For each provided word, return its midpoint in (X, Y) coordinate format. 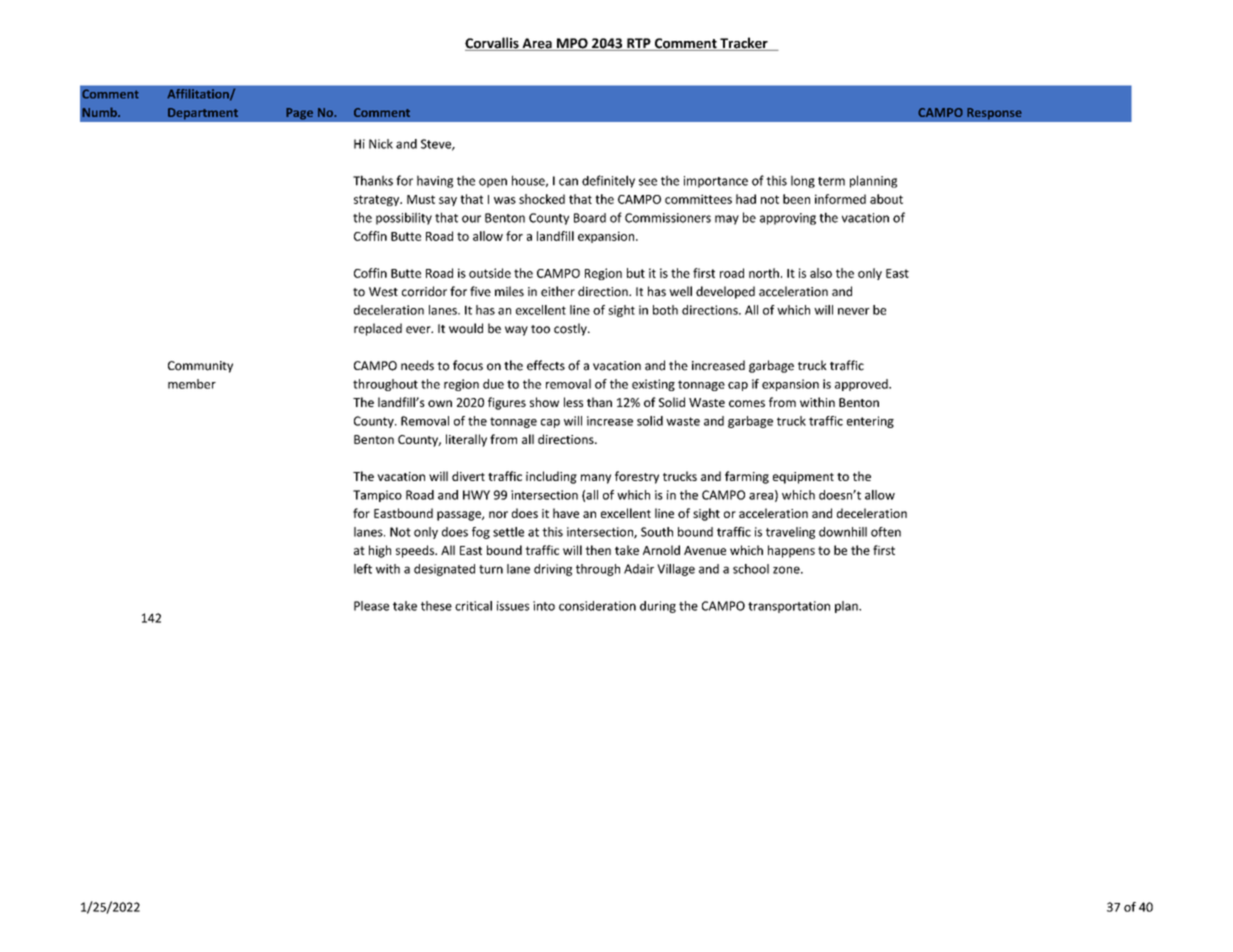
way (516, 331)
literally (466, 440)
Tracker (744, 44)
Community (200, 367)
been (796, 199)
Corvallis (493, 44)
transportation (789, 607)
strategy (378, 200)
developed (725, 292)
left (363, 569)
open (493, 183)
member (192, 384)
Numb (100, 112)
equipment (803, 478)
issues (513, 606)
